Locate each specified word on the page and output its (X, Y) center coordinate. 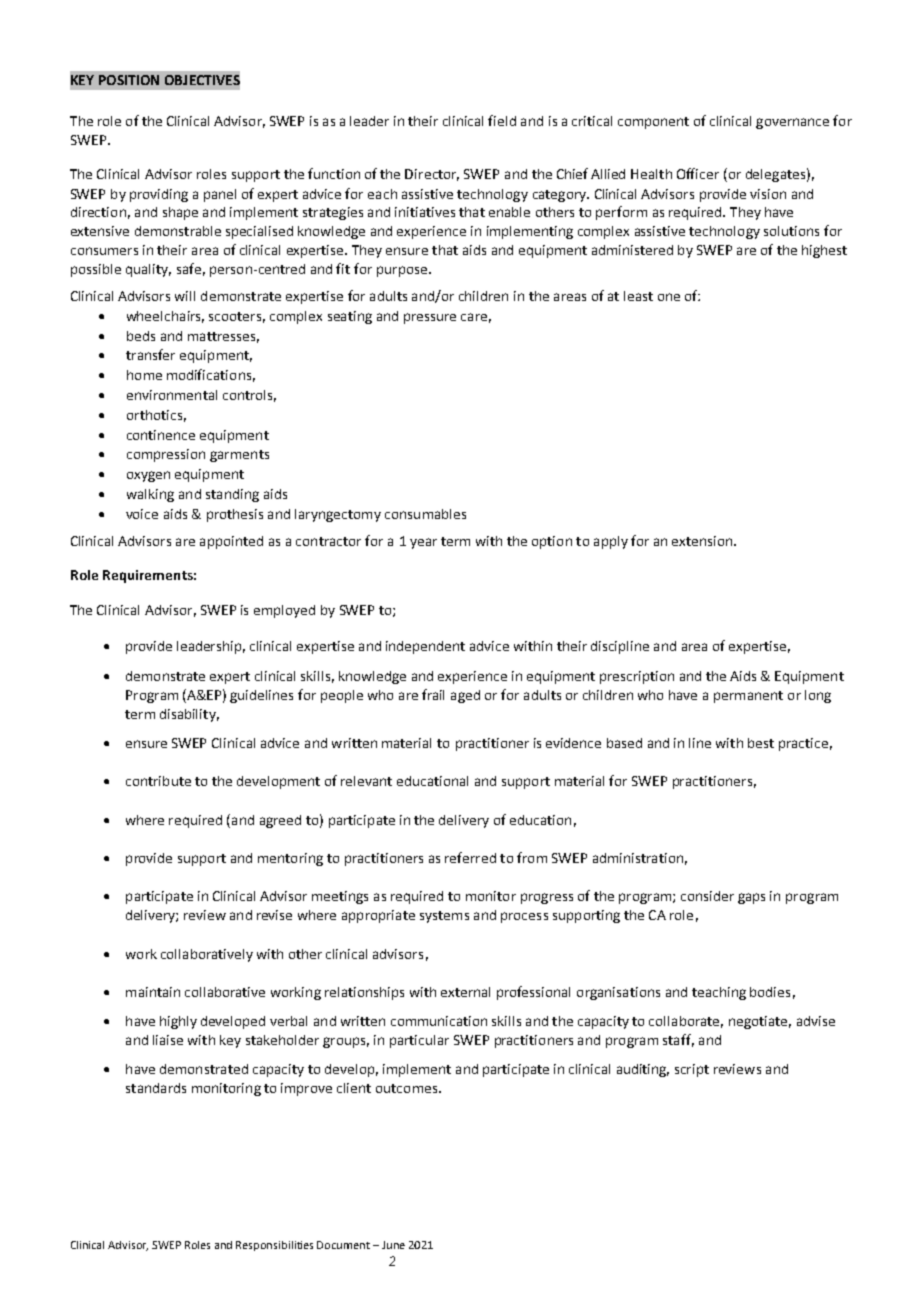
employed (284, 611)
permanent (748, 697)
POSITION (129, 80)
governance (792, 123)
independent (425, 647)
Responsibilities (274, 1246)
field (502, 120)
